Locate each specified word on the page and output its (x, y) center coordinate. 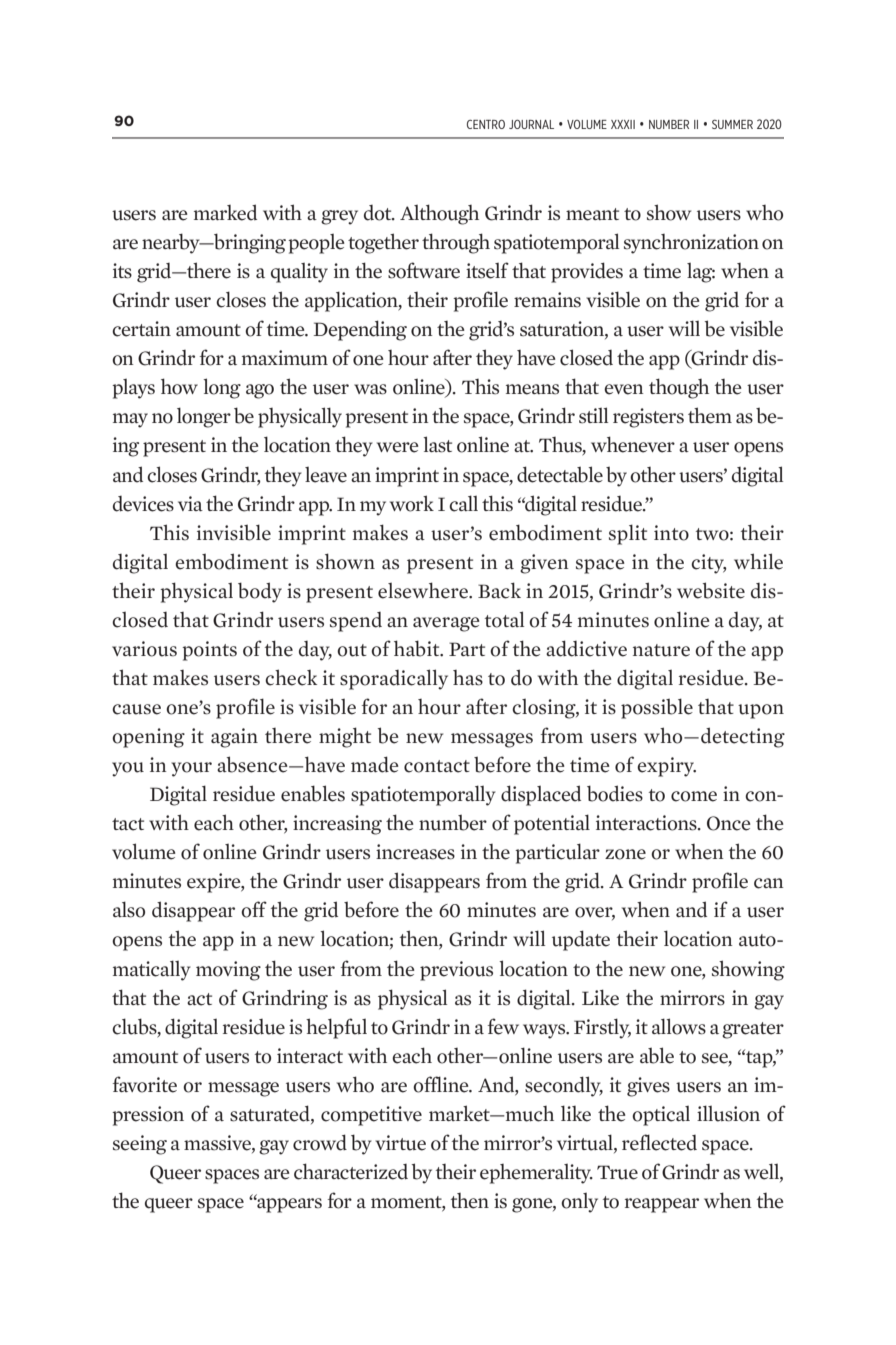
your (191, 769)
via (190, 503)
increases (415, 852)
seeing (140, 1145)
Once (729, 823)
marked (225, 212)
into (671, 533)
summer (732, 124)
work (412, 503)
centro (486, 124)
